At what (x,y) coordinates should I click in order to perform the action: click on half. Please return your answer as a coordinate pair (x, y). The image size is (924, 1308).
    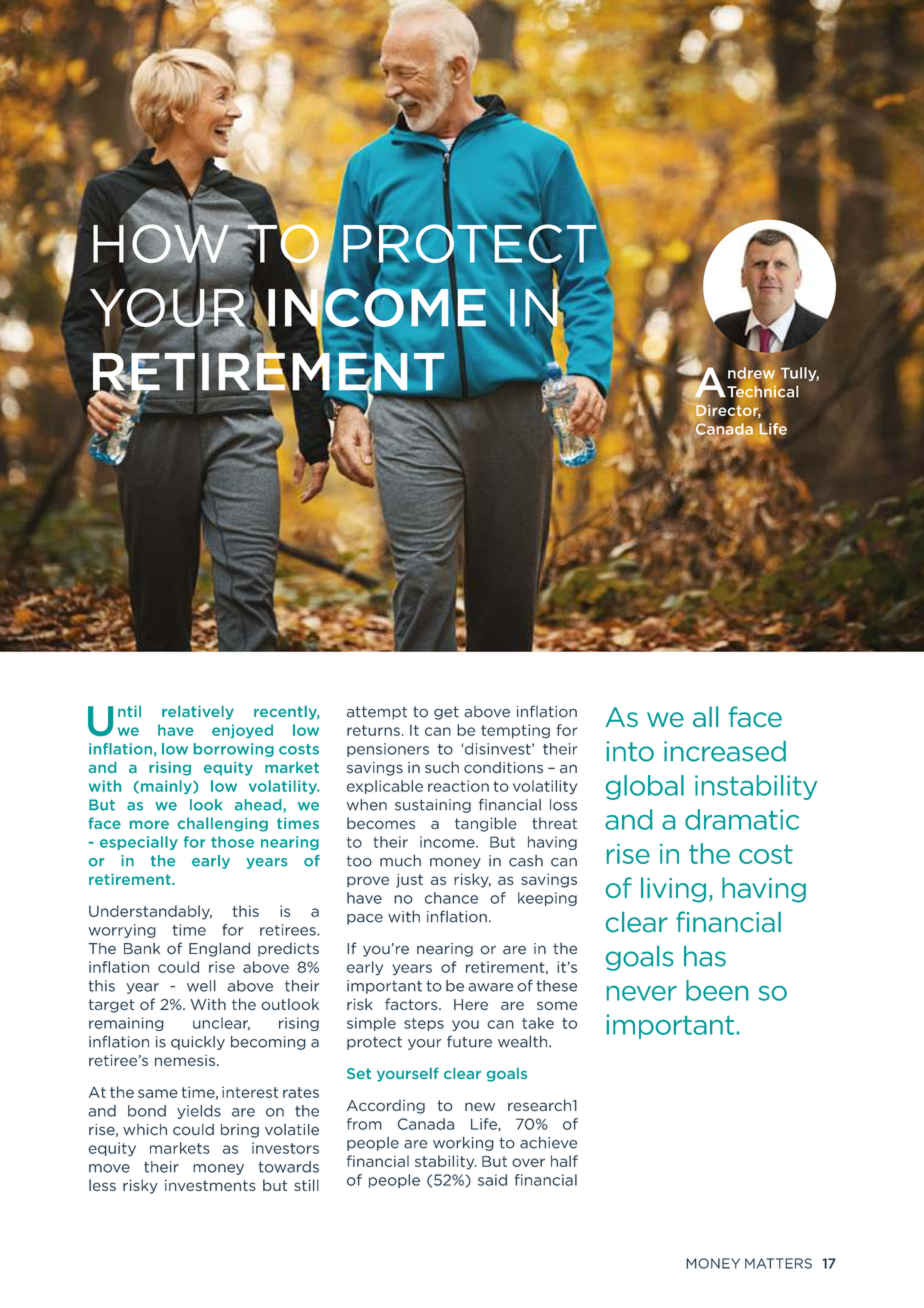
    Looking at the image, I should click on (564, 1161).
